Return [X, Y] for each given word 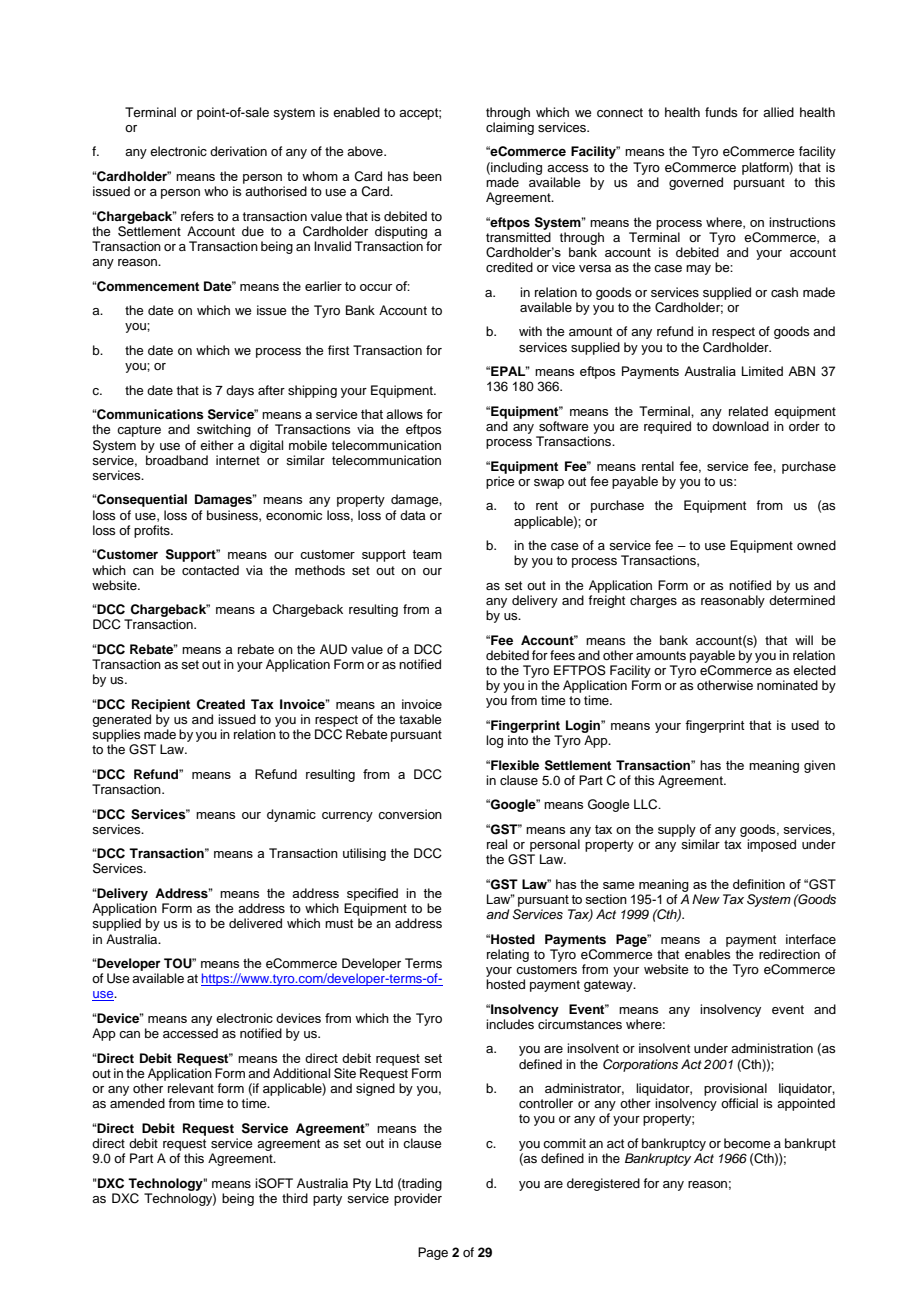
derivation [238, 151]
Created [220, 704]
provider [418, 1199]
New [706, 899]
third [295, 1198]
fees [562, 655]
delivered [255, 923]
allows [404, 414]
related [748, 411]
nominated [787, 685]
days [240, 391]
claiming [510, 128]
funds [721, 112]
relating [508, 955]
